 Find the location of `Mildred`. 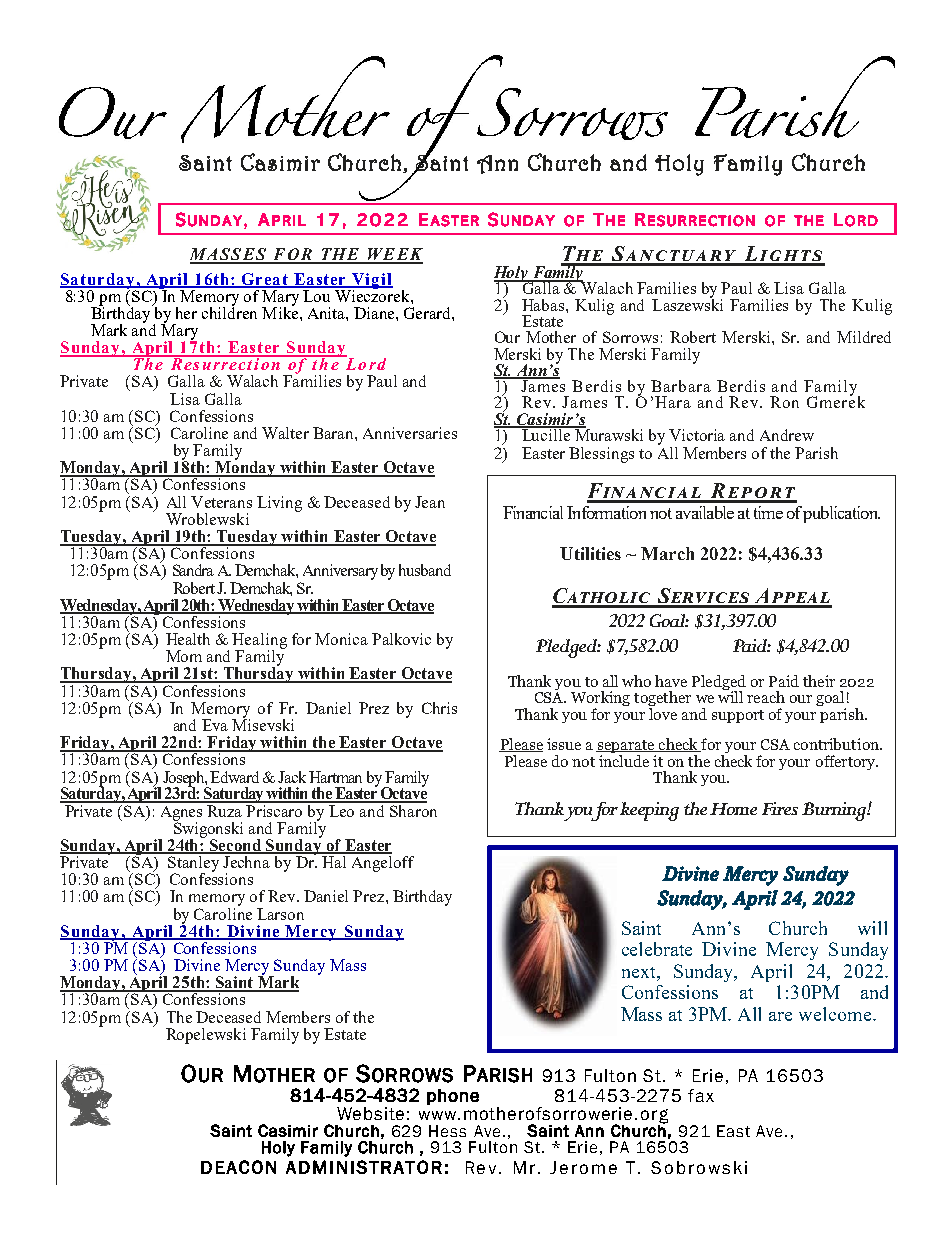

Mildred is located at coordinates (864, 337).
